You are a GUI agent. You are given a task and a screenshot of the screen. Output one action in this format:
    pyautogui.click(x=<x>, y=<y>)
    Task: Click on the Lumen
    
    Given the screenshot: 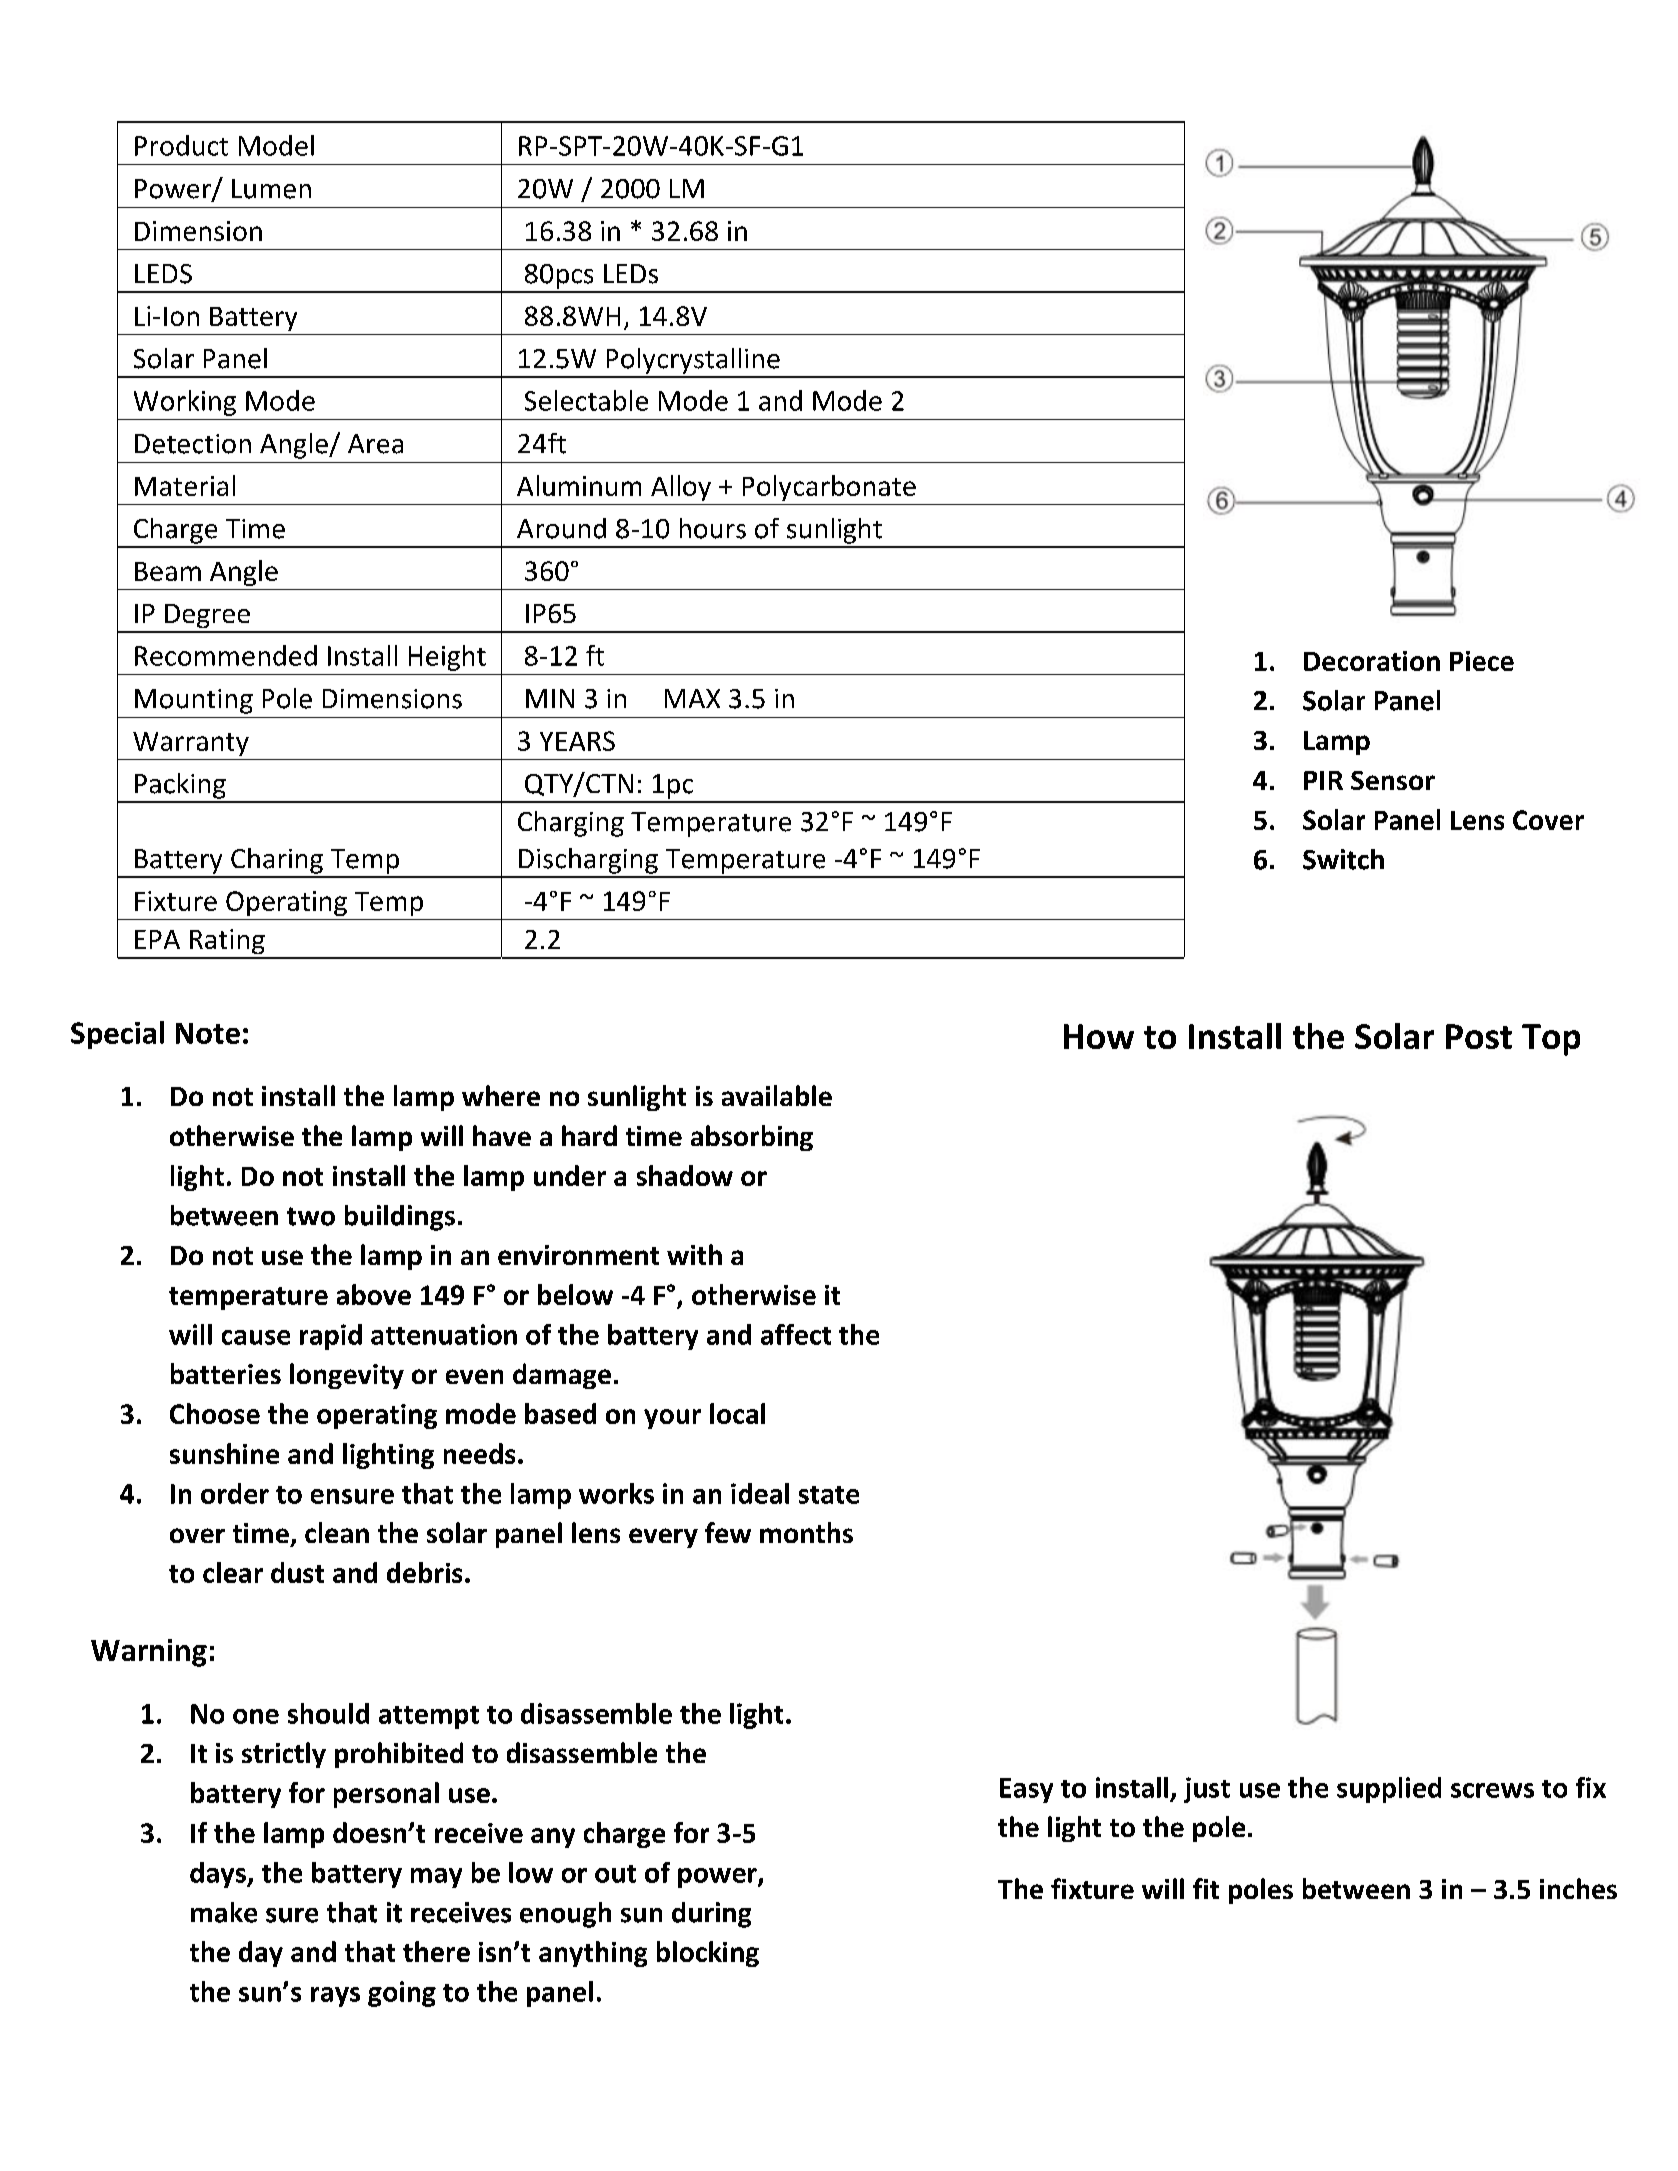 What is the action you would take?
    pyautogui.click(x=271, y=189)
